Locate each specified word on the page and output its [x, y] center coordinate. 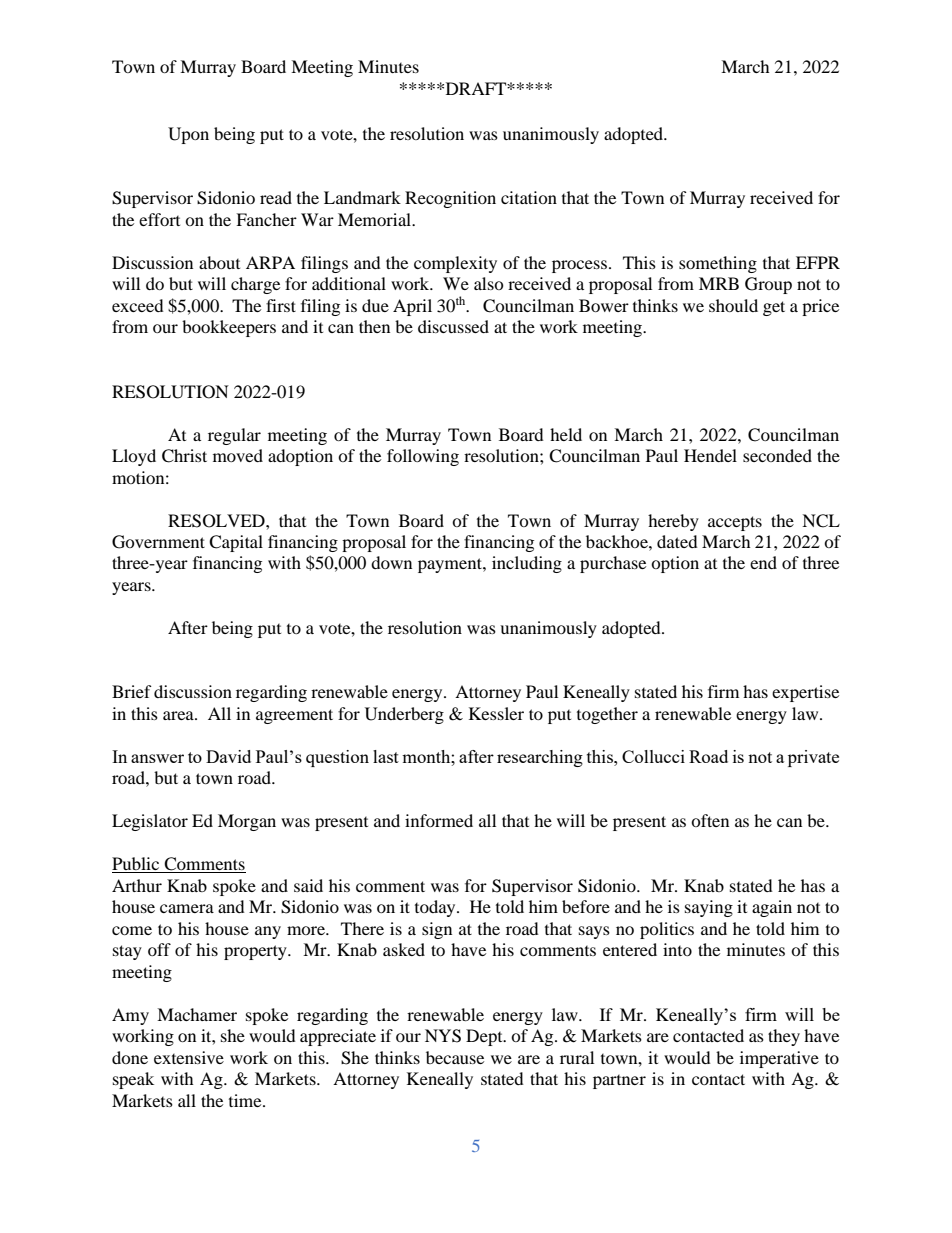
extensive [189, 1057]
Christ [184, 456]
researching [540, 758]
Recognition [450, 199]
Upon [188, 135]
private [813, 758]
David [228, 756]
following [423, 457]
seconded [777, 455]
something [718, 264]
